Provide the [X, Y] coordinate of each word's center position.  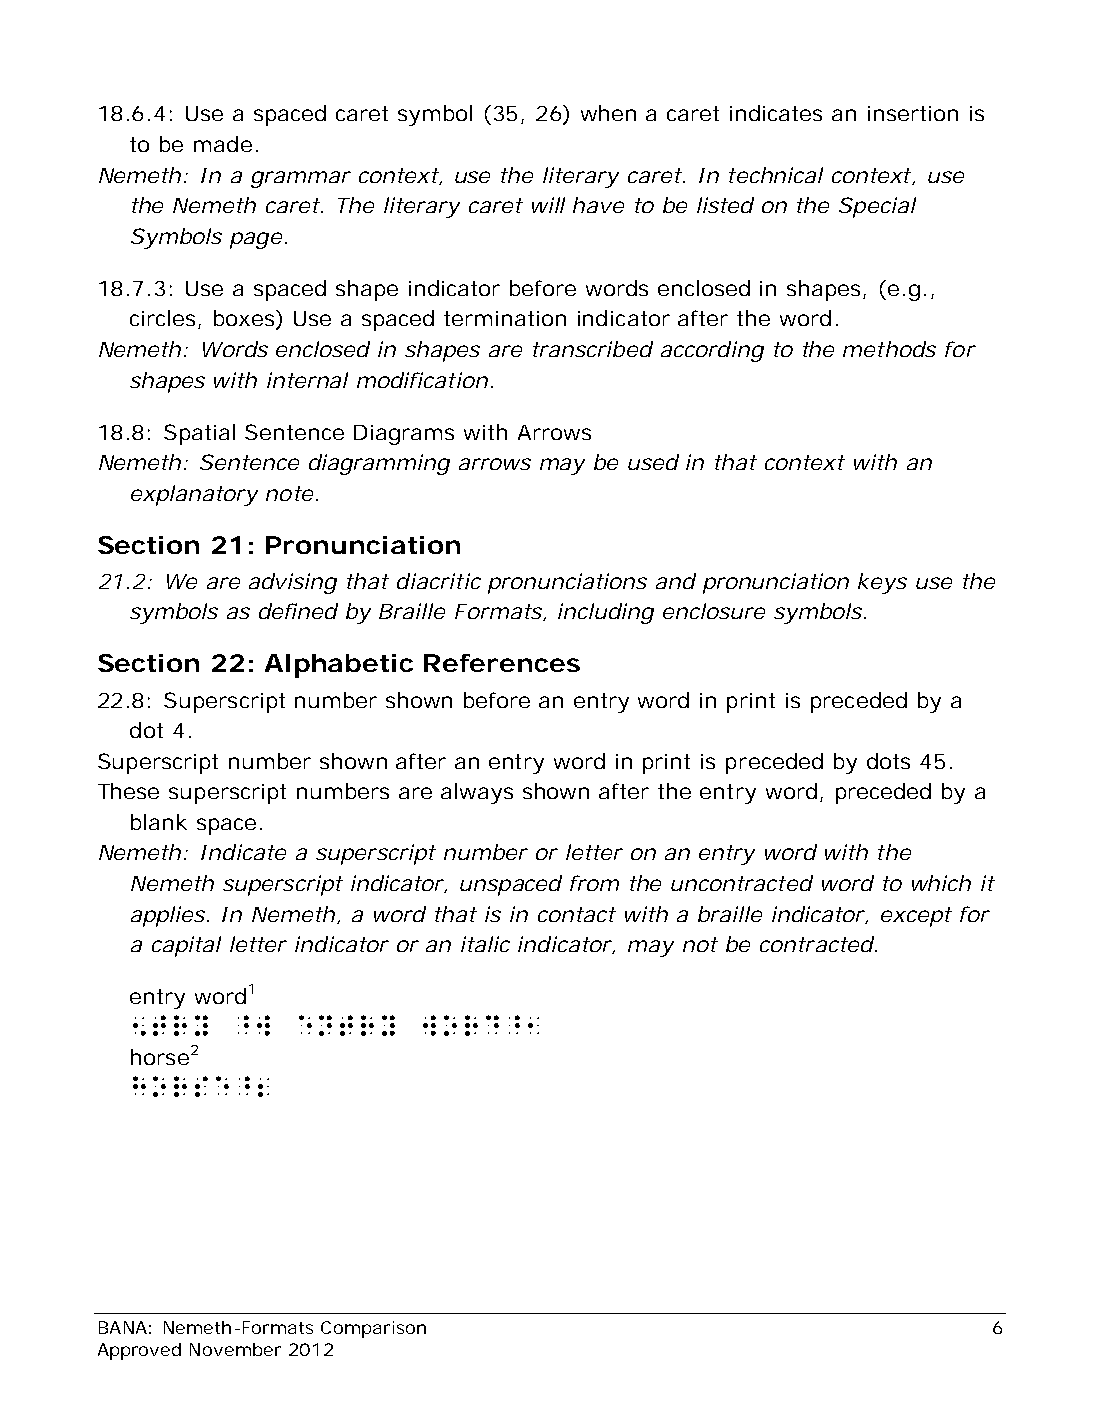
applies [168, 916]
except [916, 917]
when [608, 113]
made [223, 144]
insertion [913, 113]
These [128, 791]
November [235, 1349]
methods [889, 349]
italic [485, 944]
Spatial [199, 434]
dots [888, 761]
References [502, 663]
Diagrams [404, 435]
